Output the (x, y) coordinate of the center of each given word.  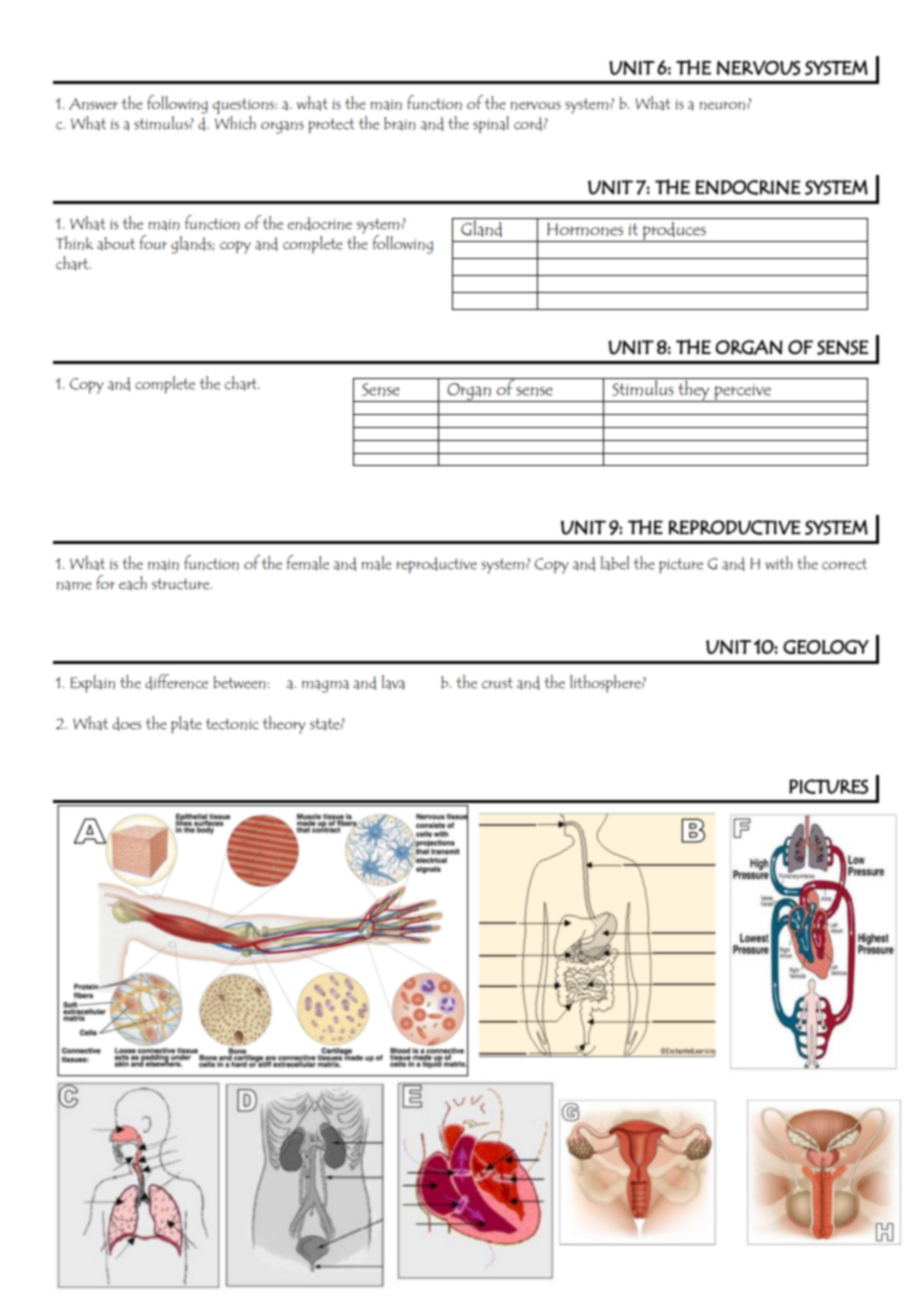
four (153, 242)
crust (497, 683)
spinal (491, 125)
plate (186, 725)
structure (182, 584)
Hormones (585, 229)
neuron (724, 105)
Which (235, 123)
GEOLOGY (826, 647)
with (779, 562)
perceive (742, 393)
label (615, 563)
